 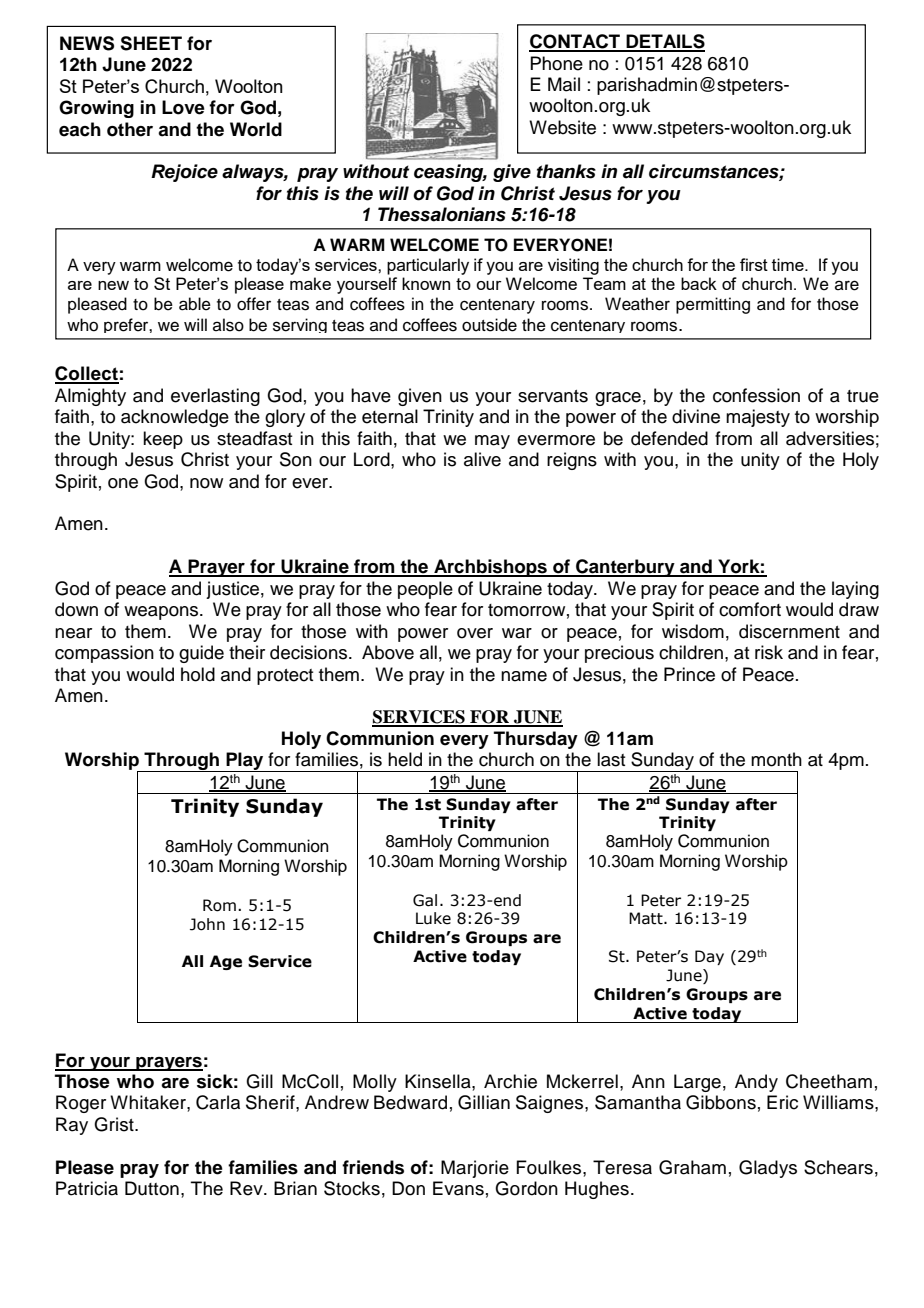 What do you see at coordinates (183, 107) in the screenshot?
I see `Love` at bounding box center [183, 107].
